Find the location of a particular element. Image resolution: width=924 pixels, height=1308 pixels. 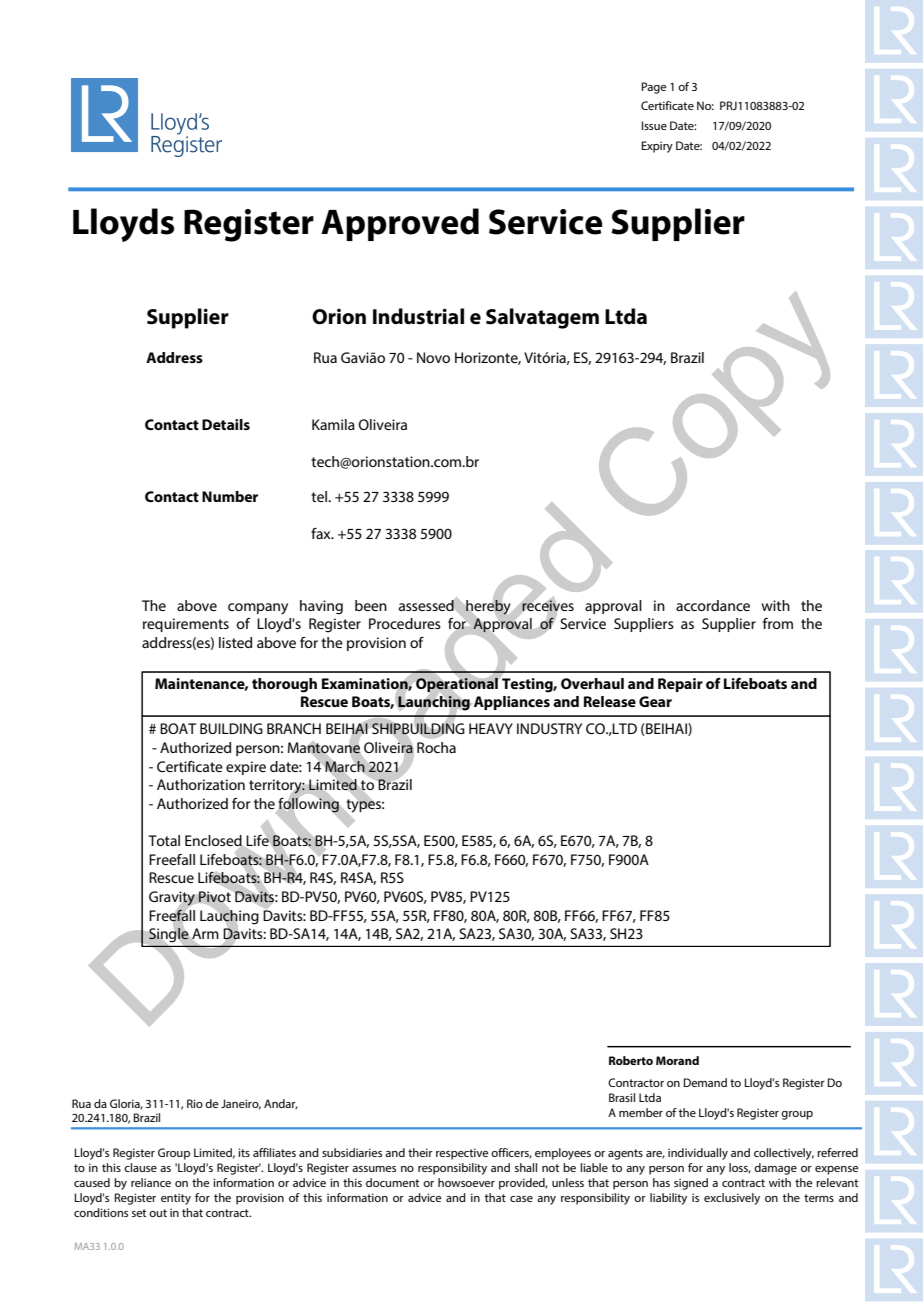

damage is located at coordinates (775, 1169).
